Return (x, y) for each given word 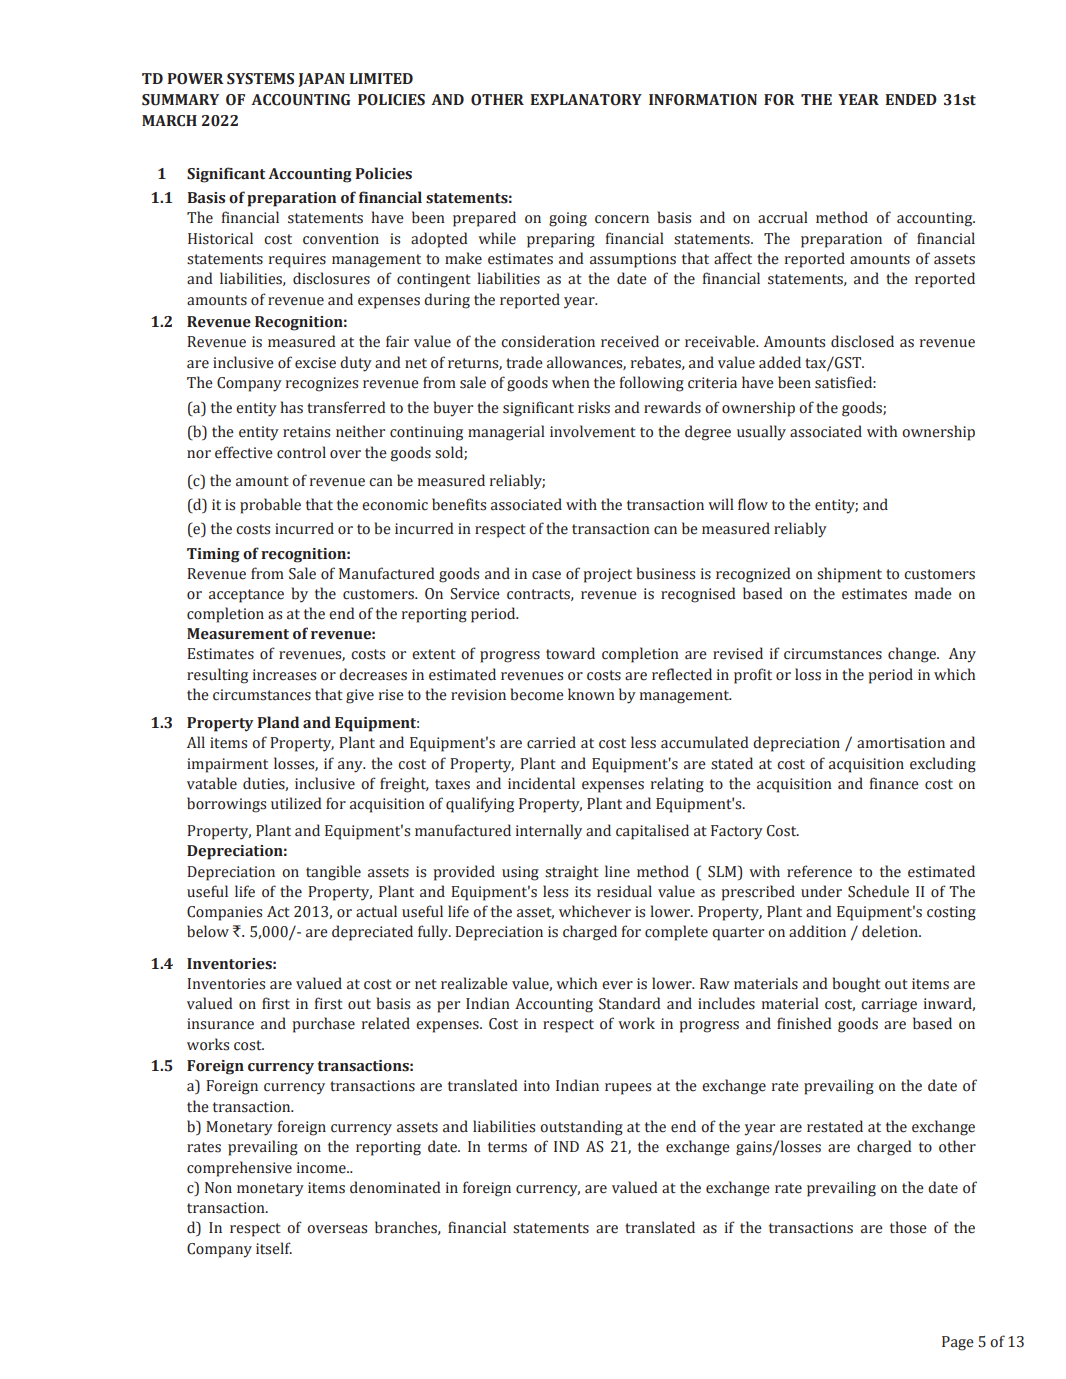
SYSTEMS (260, 79)
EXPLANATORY (586, 100)
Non (218, 1188)
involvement (593, 431)
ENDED (911, 99)
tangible (333, 873)
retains (306, 432)
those (908, 1227)
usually (761, 433)
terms (507, 1147)
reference (819, 871)
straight (572, 873)
